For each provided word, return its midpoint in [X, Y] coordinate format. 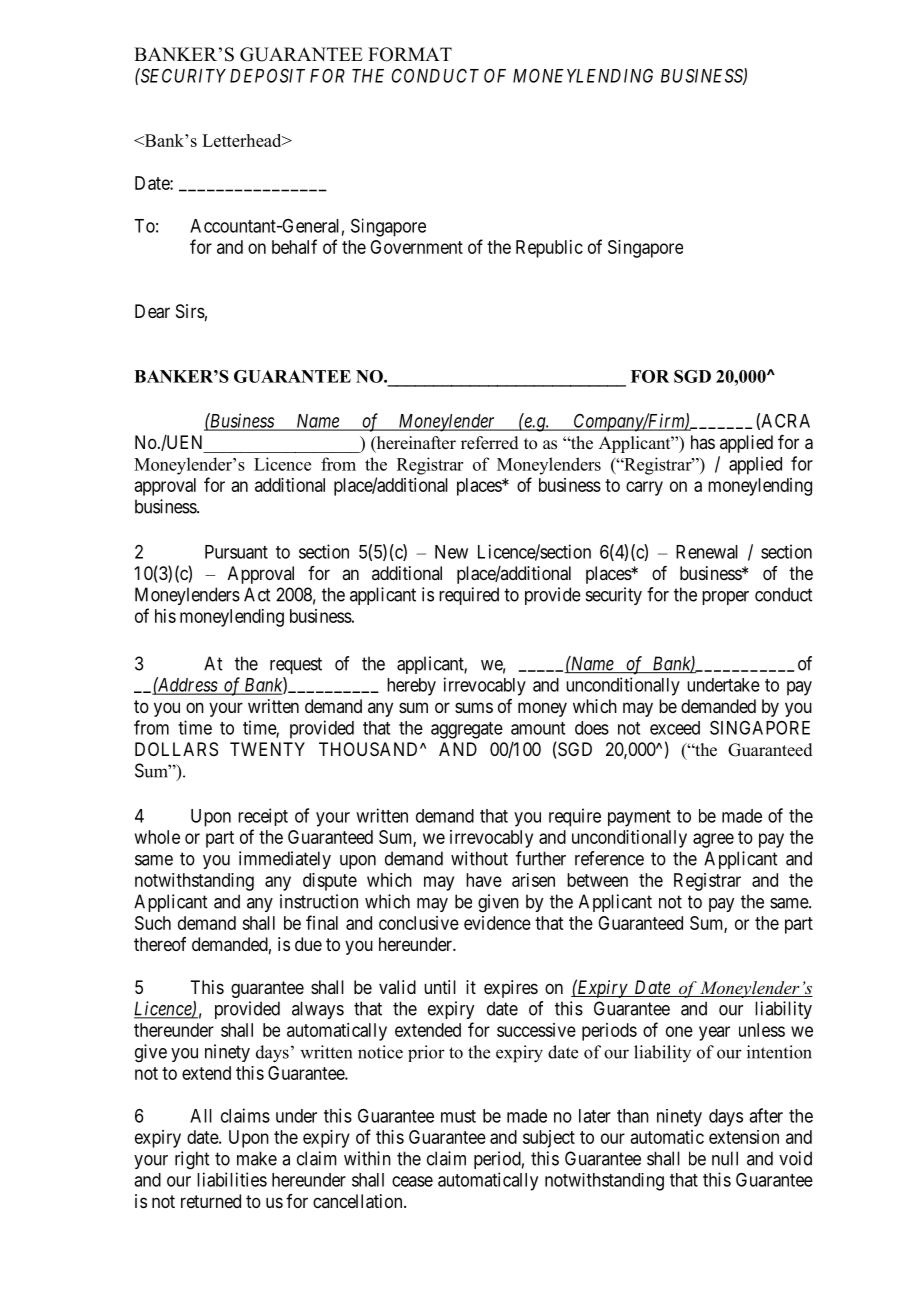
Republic [549, 249]
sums [474, 707]
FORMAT [410, 54]
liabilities [232, 1179]
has [703, 442]
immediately [285, 860]
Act [257, 594]
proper [725, 598]
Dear [152, 311]
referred [490, 443]
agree [713, 840]
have [484, 880]
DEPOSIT [267, 75]
